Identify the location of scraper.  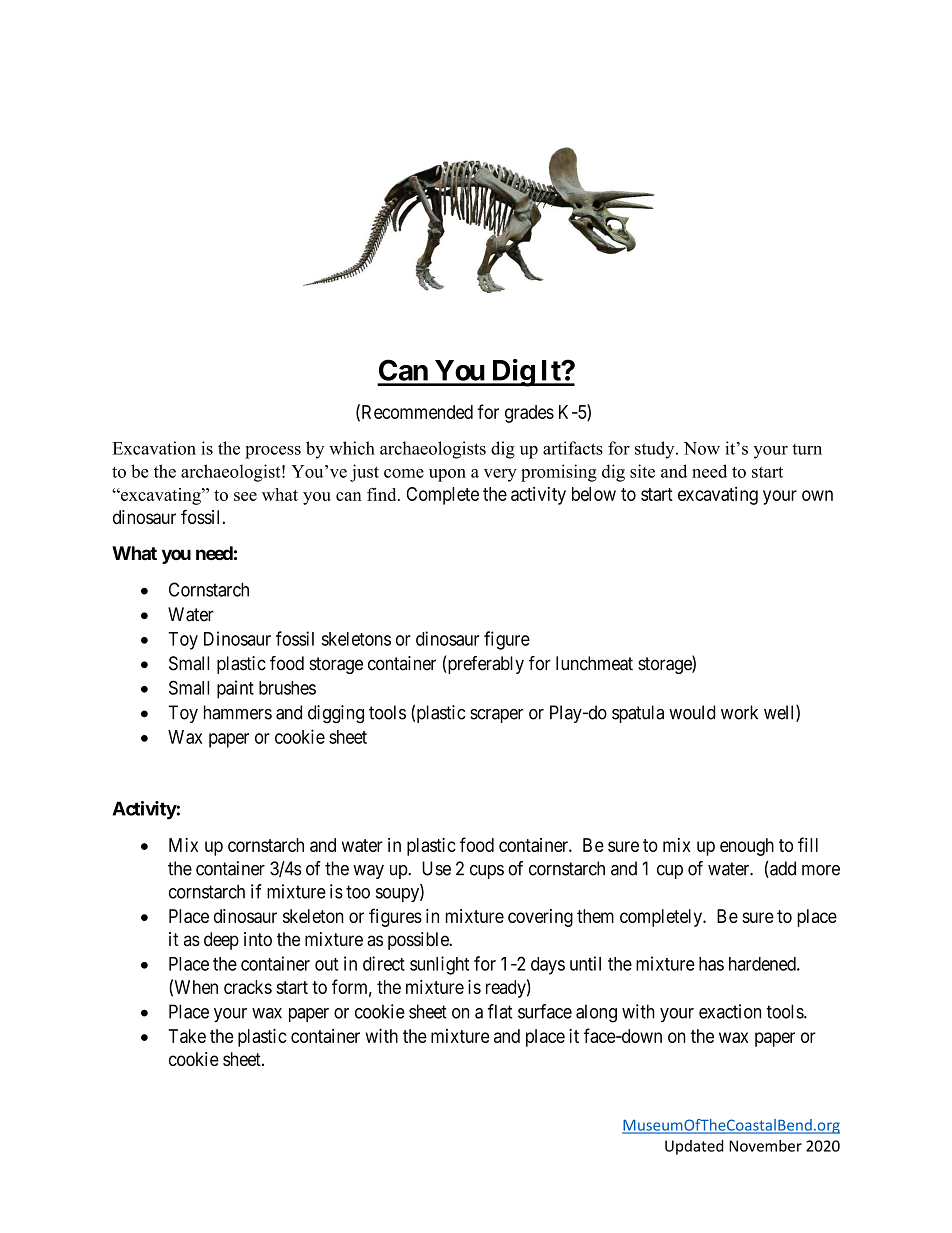
(496, 716).
